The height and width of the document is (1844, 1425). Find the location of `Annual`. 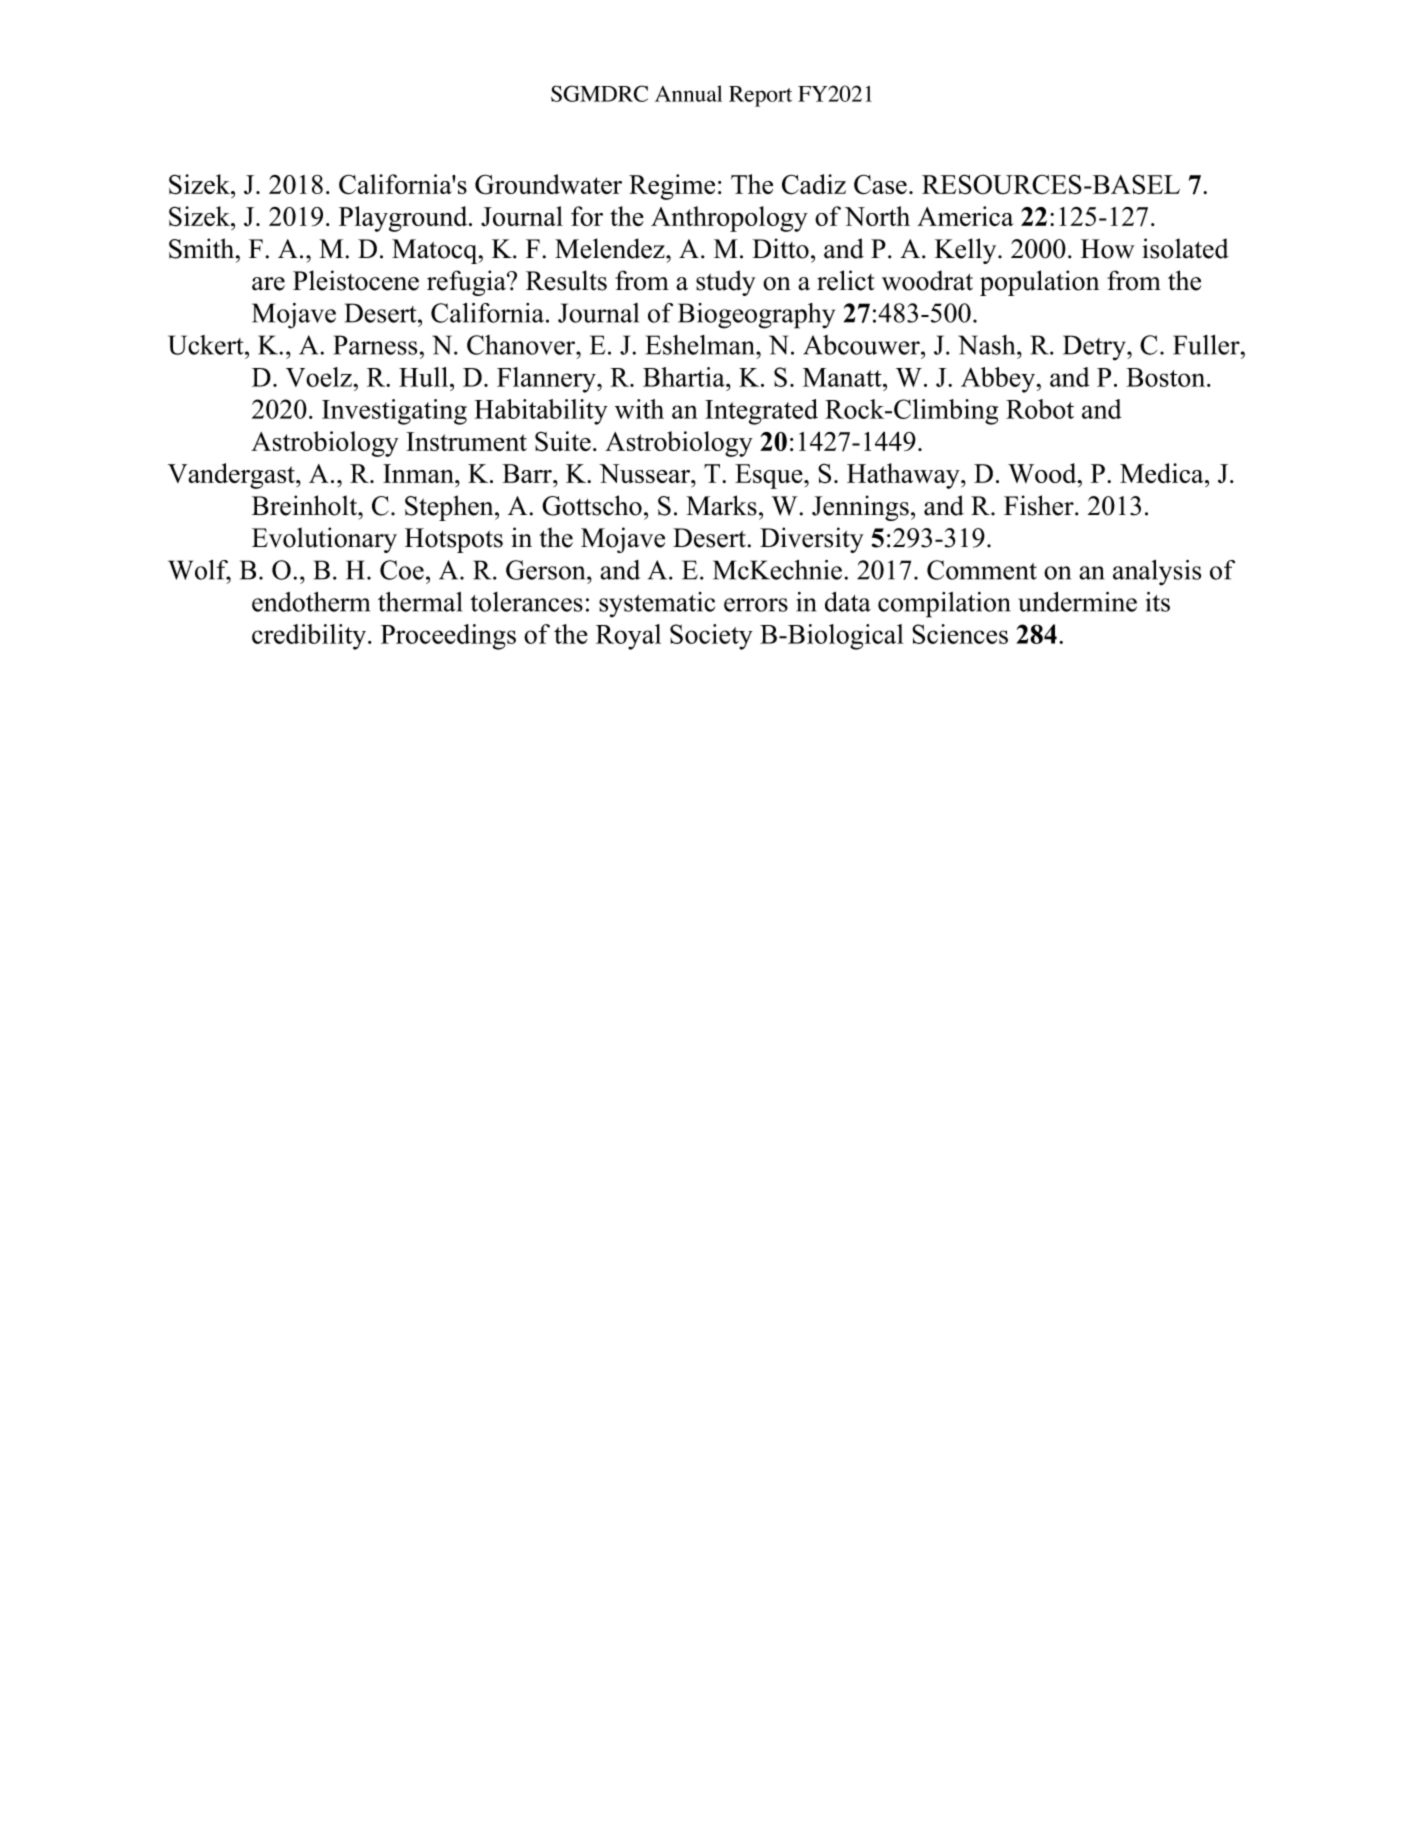

Annual is located at coordinates (688, 93).
